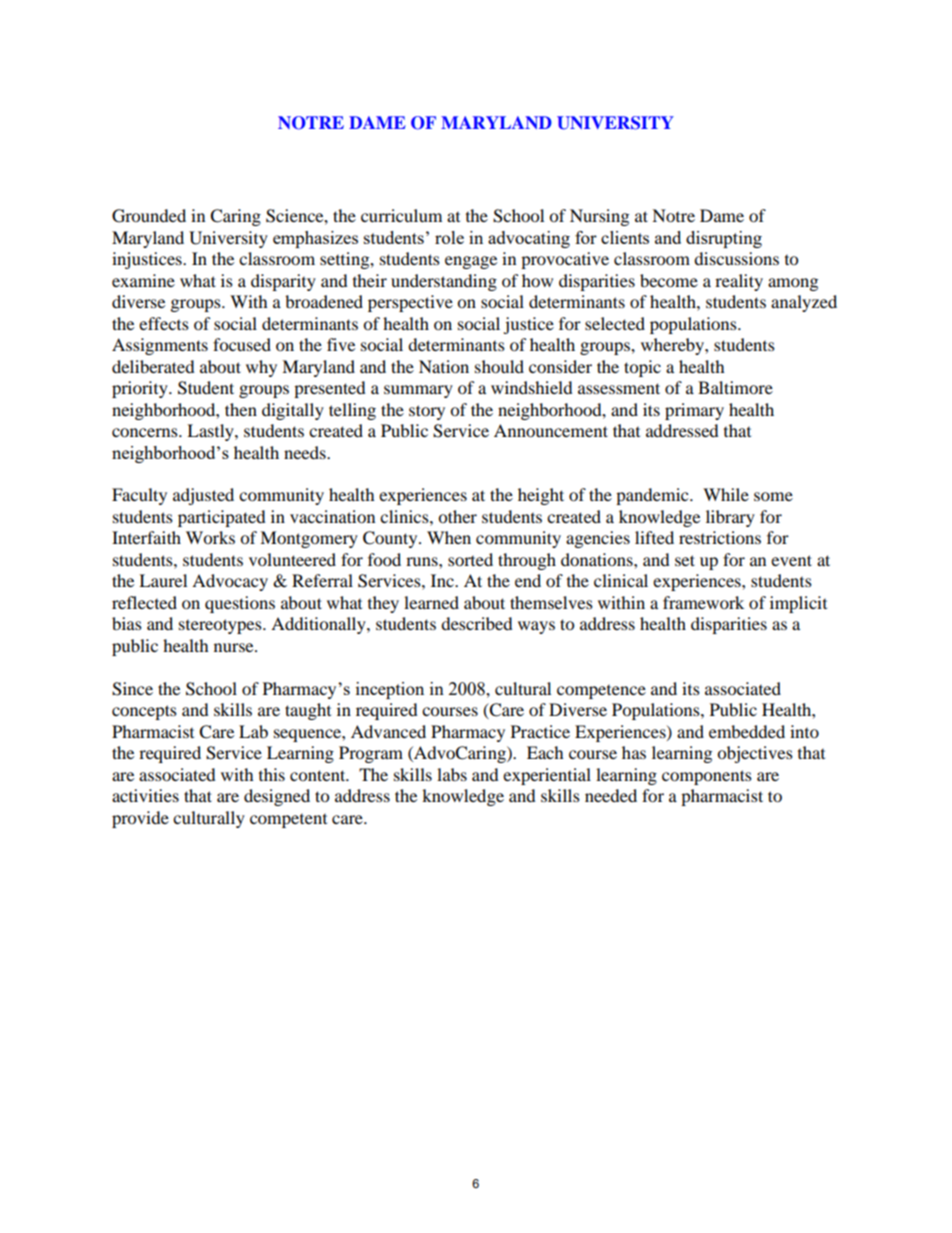 The height and width of the document is (1233, 952). Describe the element at coordinates (724, 239) in the document. I see `disrupting` at that location.
